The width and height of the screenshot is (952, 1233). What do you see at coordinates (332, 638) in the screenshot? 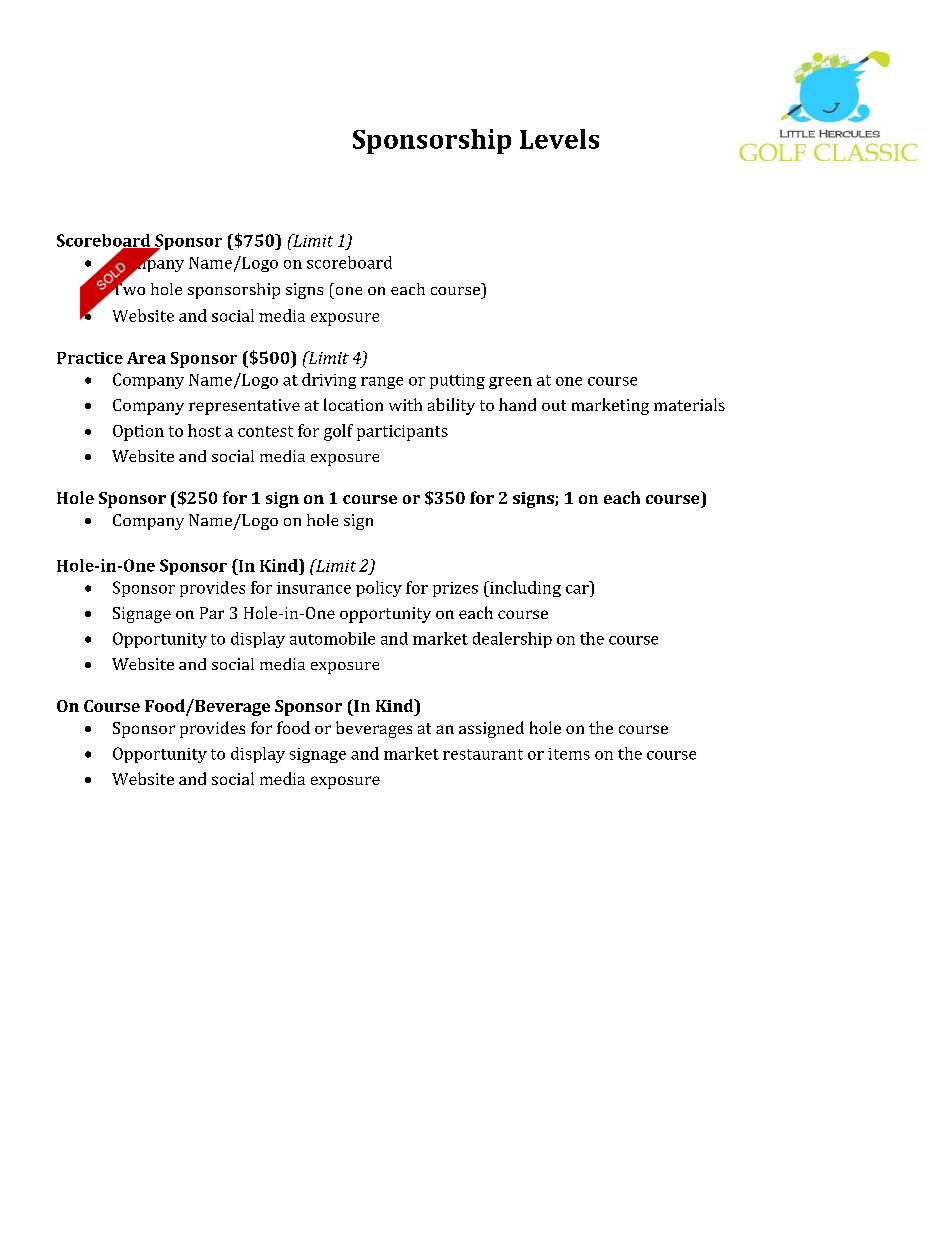
I see `automobile` at bounding box center [332, 638].
